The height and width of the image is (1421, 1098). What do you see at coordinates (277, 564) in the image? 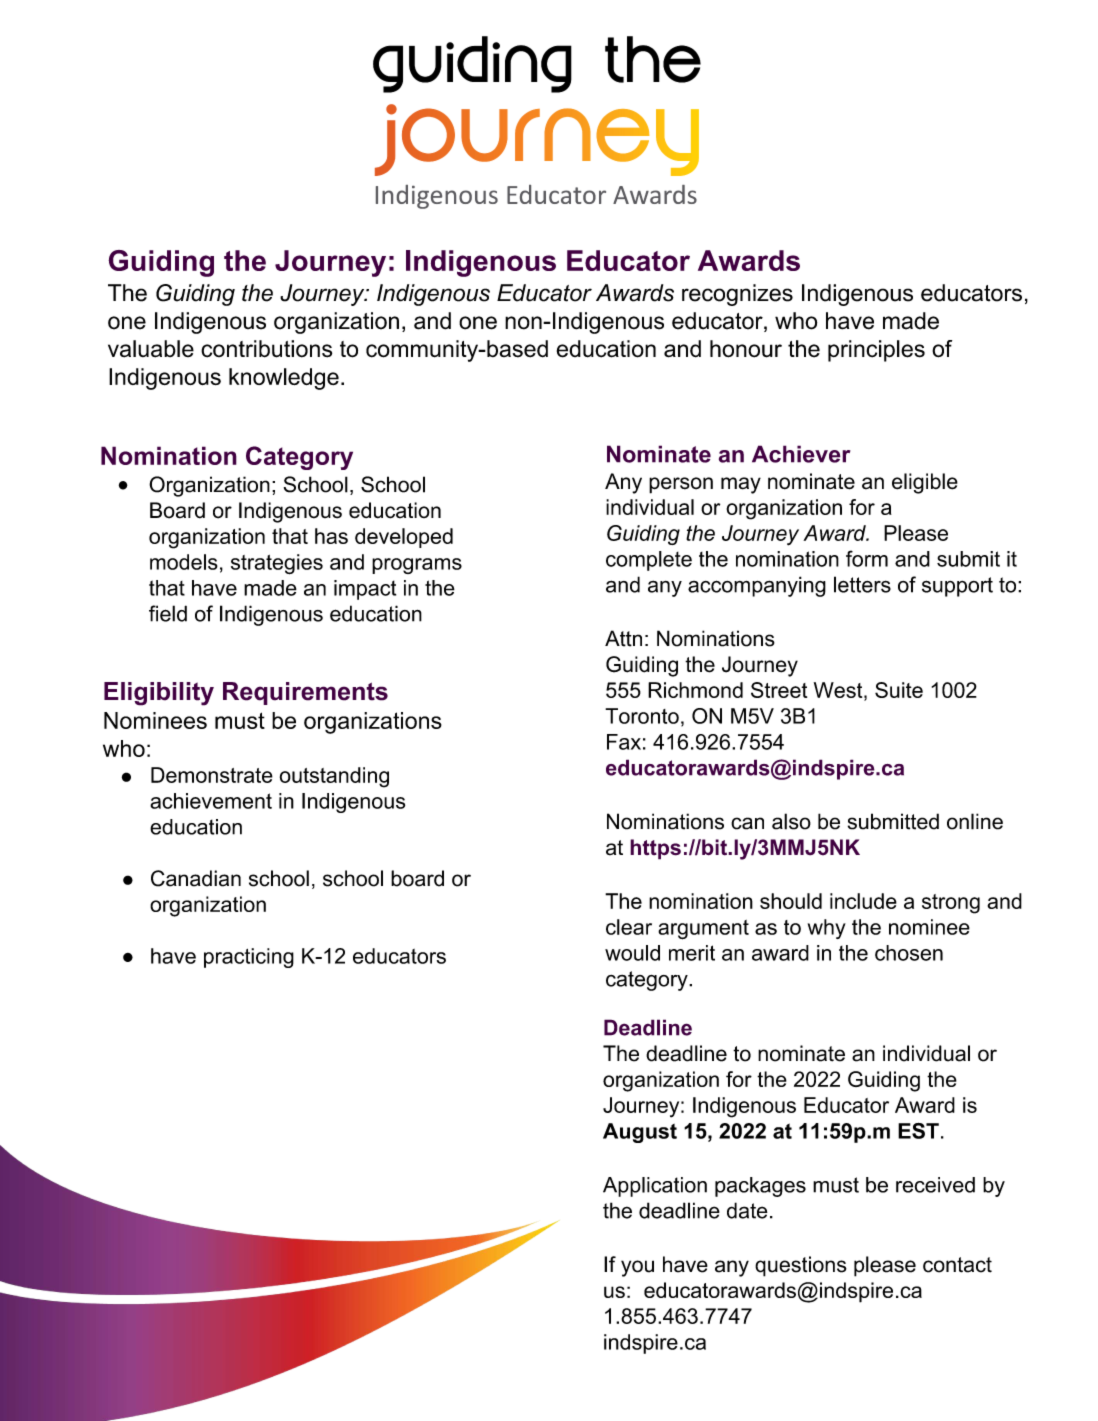
I see `strategies` at bounding box center [277, 564].
